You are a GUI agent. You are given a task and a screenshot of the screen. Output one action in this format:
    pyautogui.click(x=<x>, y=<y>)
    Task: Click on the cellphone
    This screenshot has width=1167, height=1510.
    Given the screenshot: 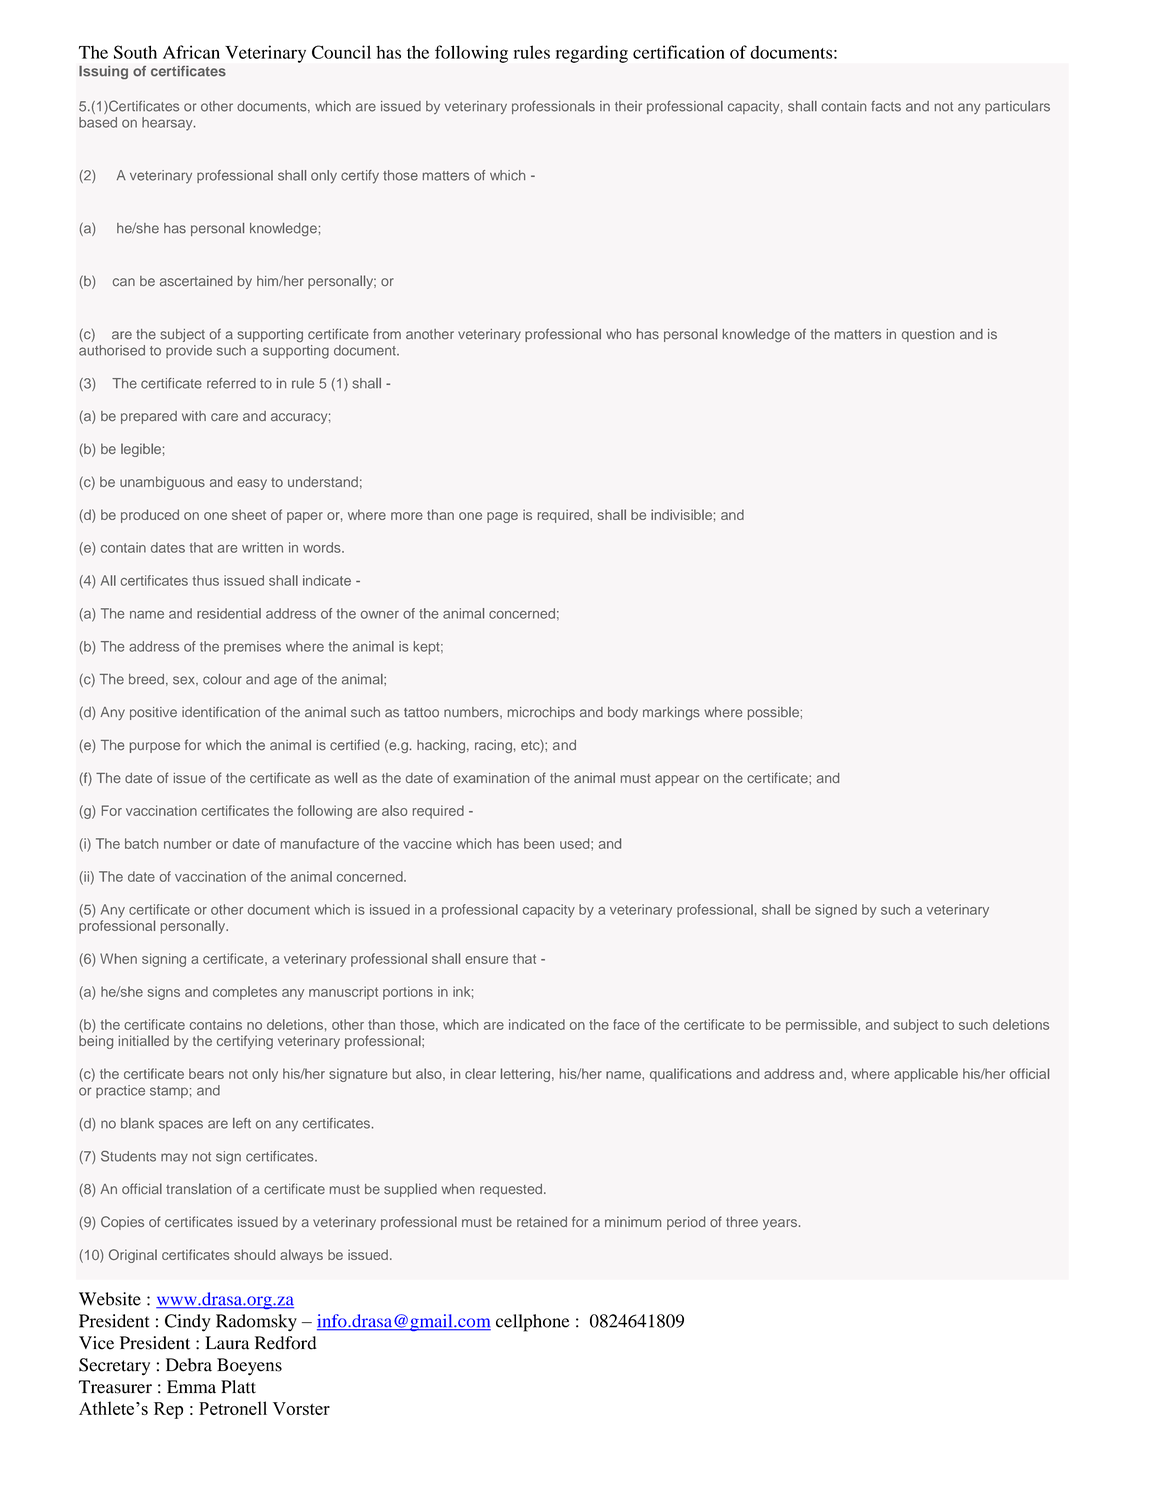 What is the action you would take?
    pyautogui.click(x=533, y=1323)
